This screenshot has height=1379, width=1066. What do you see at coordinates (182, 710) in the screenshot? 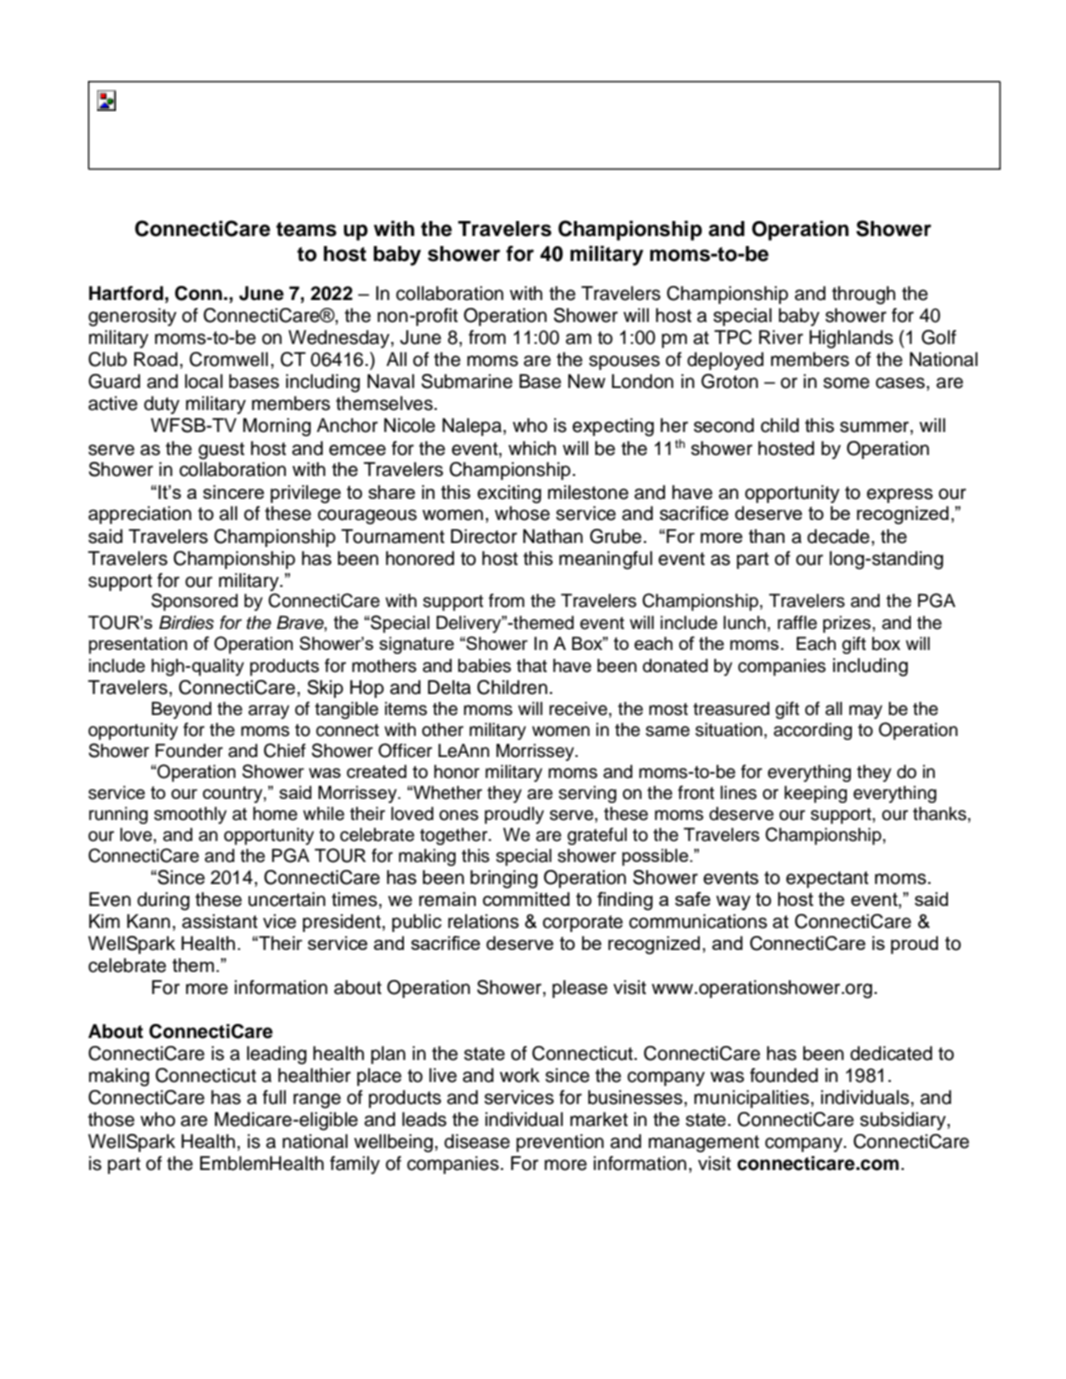
I see `Beyond` at bounding box center [182, 710].
